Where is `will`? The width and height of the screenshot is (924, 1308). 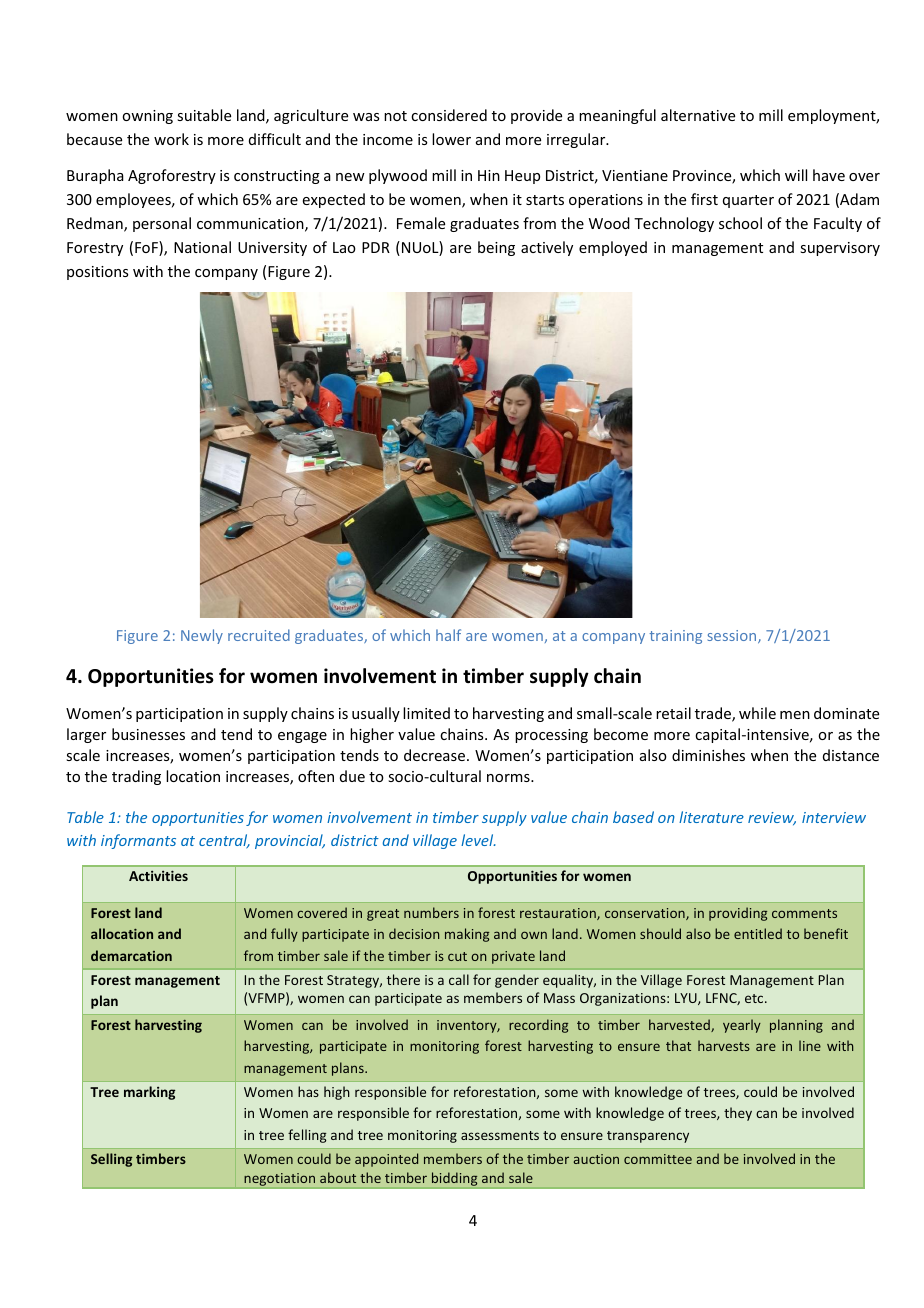
will is located at coordinates (796, 175).
